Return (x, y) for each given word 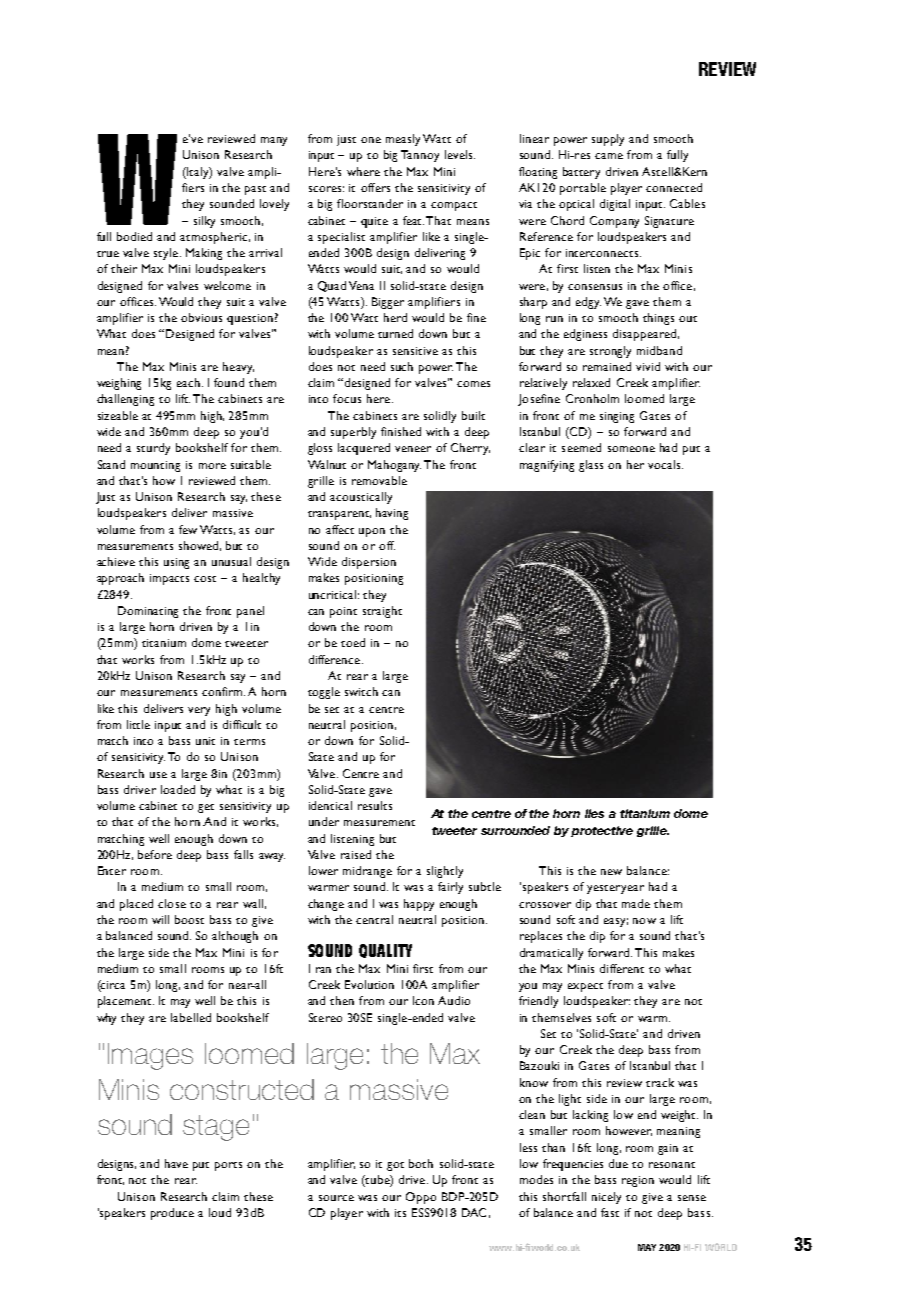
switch (361, 691)
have (176, 1163)
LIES (594, 813)
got (395, 1166)
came (609, 156)
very (199, 711)
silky (204, 222)
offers (375, 187)
